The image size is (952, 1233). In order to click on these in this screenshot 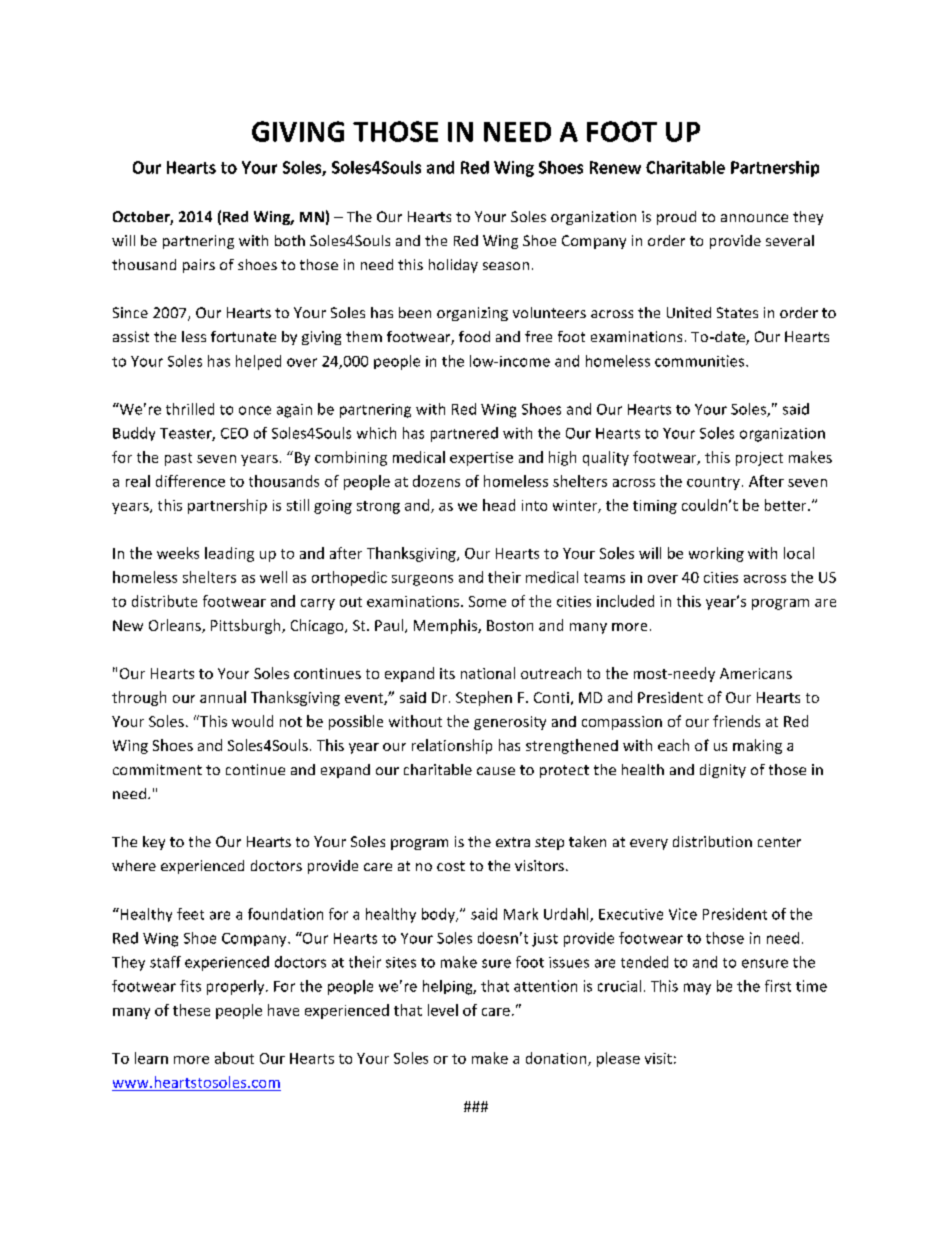, I will do `click(191, 1010)`.
